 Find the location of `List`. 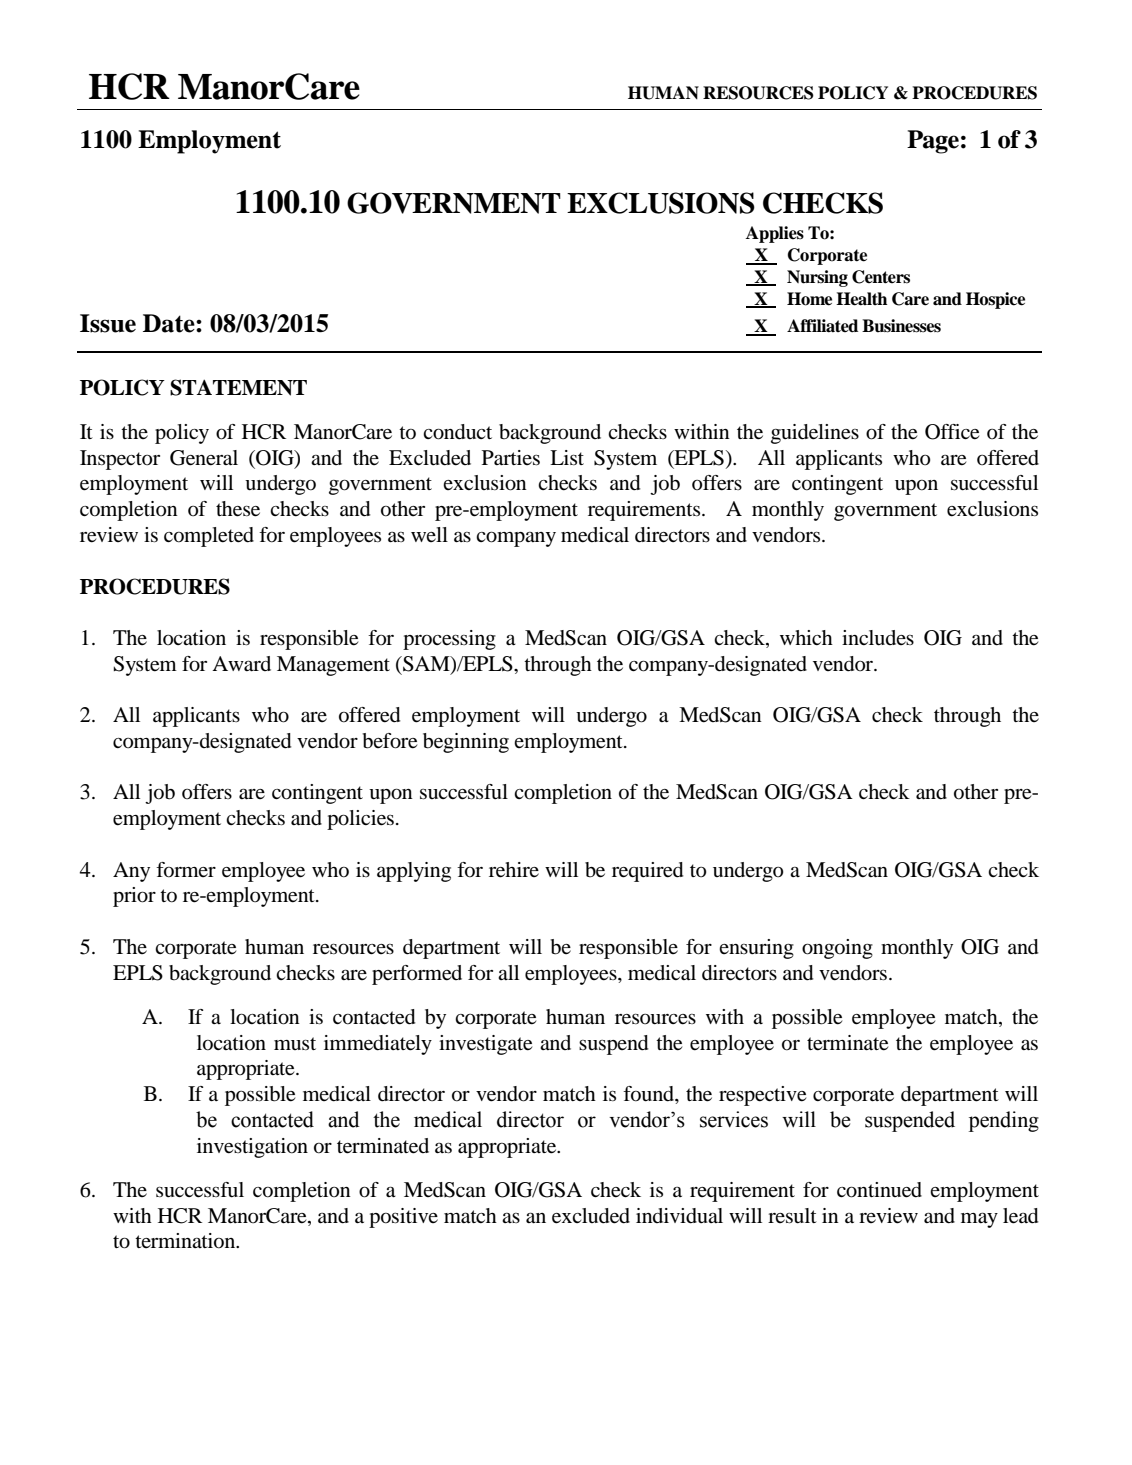

List is located at coordinates (567, 457).
